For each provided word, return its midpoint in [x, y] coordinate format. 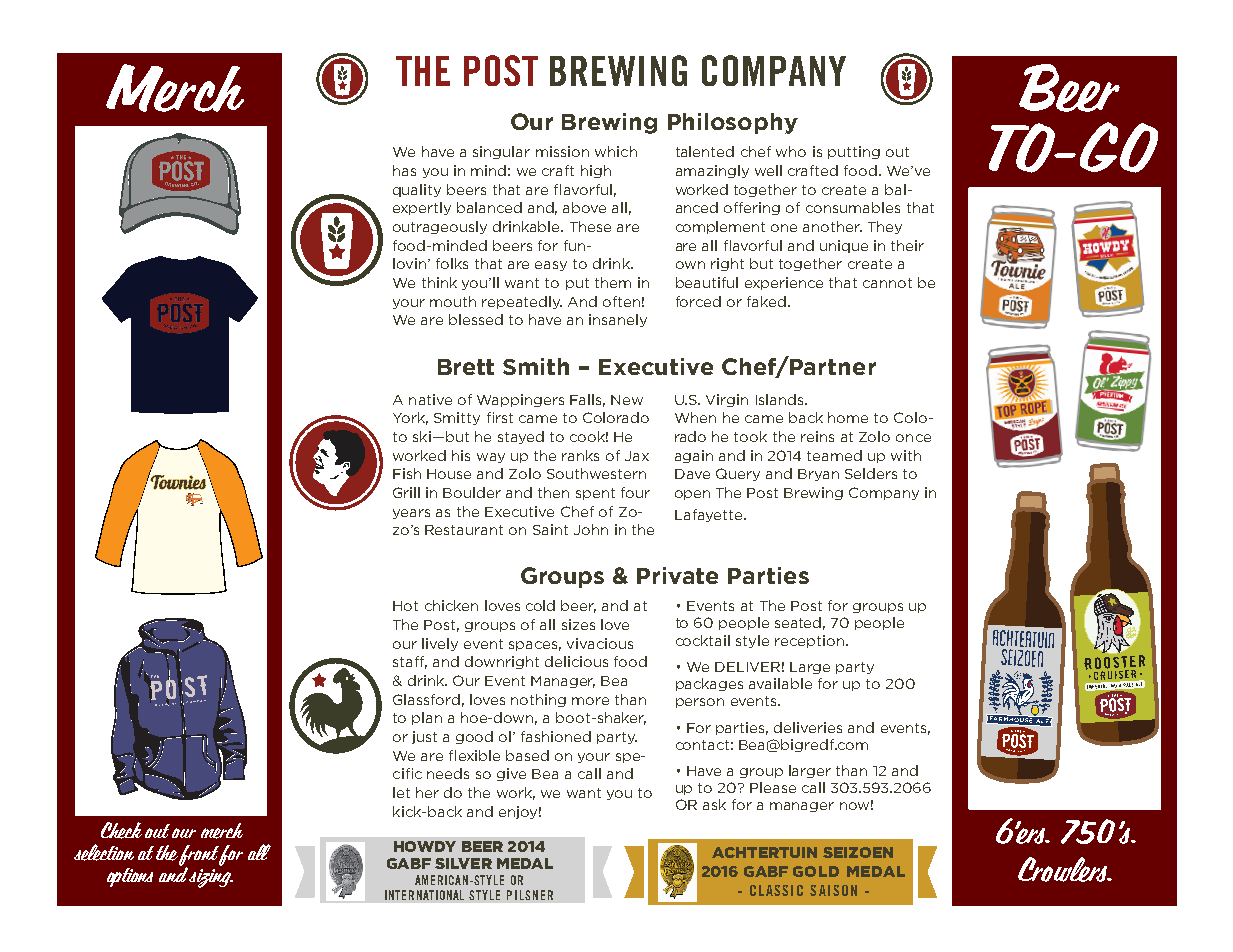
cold [540, 605]
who [791, 151]
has [404, 170]
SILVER [463, 863]
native [430, 399]
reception [809, 641]
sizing [210, 878]
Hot [405, 606]
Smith [536, 366]
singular [501, 152]
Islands [781, 399]
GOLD [816, 871]
